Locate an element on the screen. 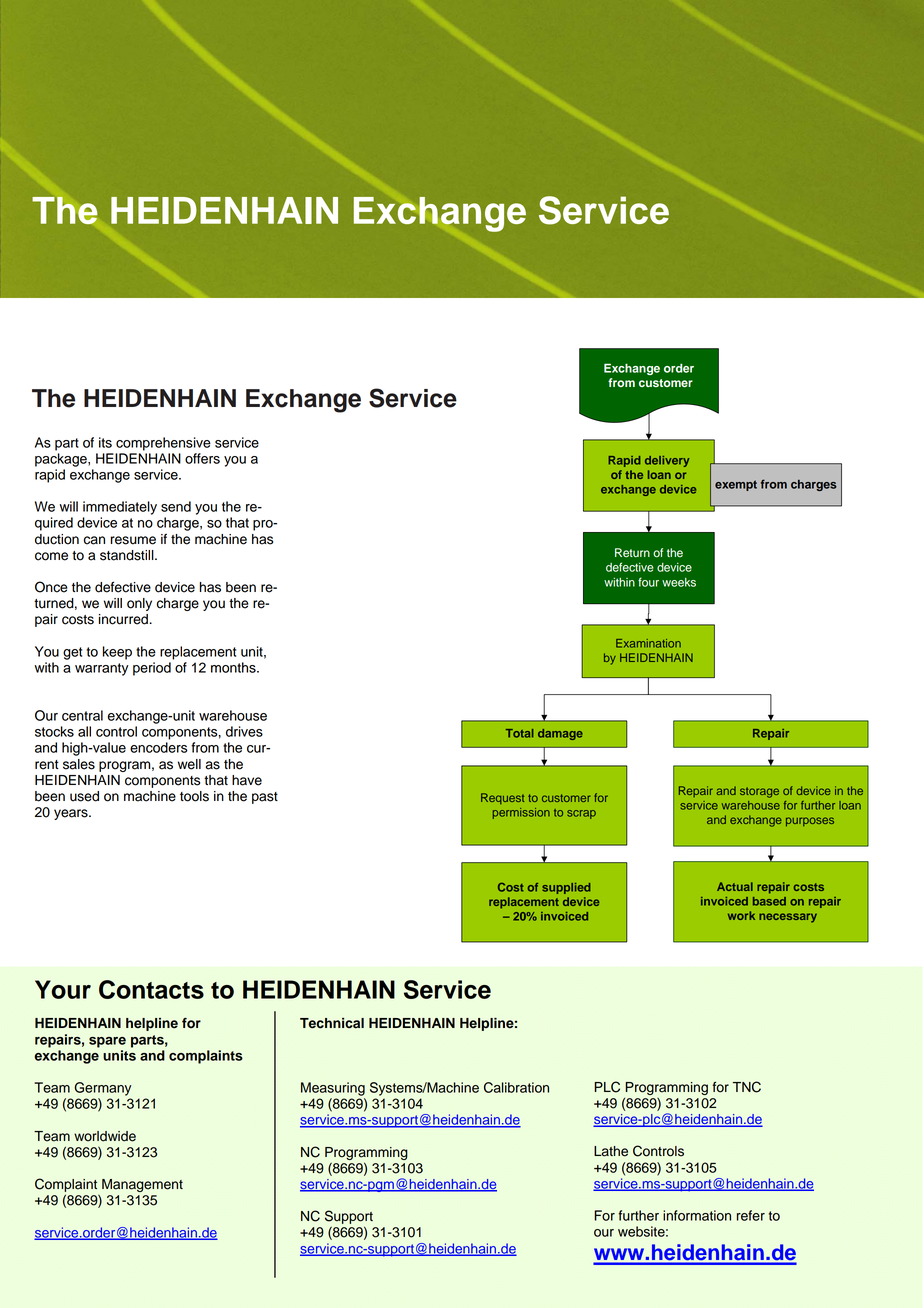 The height and width of the screenshot is (1308, 924). comprehensive is located at coordinates (163, 444).
